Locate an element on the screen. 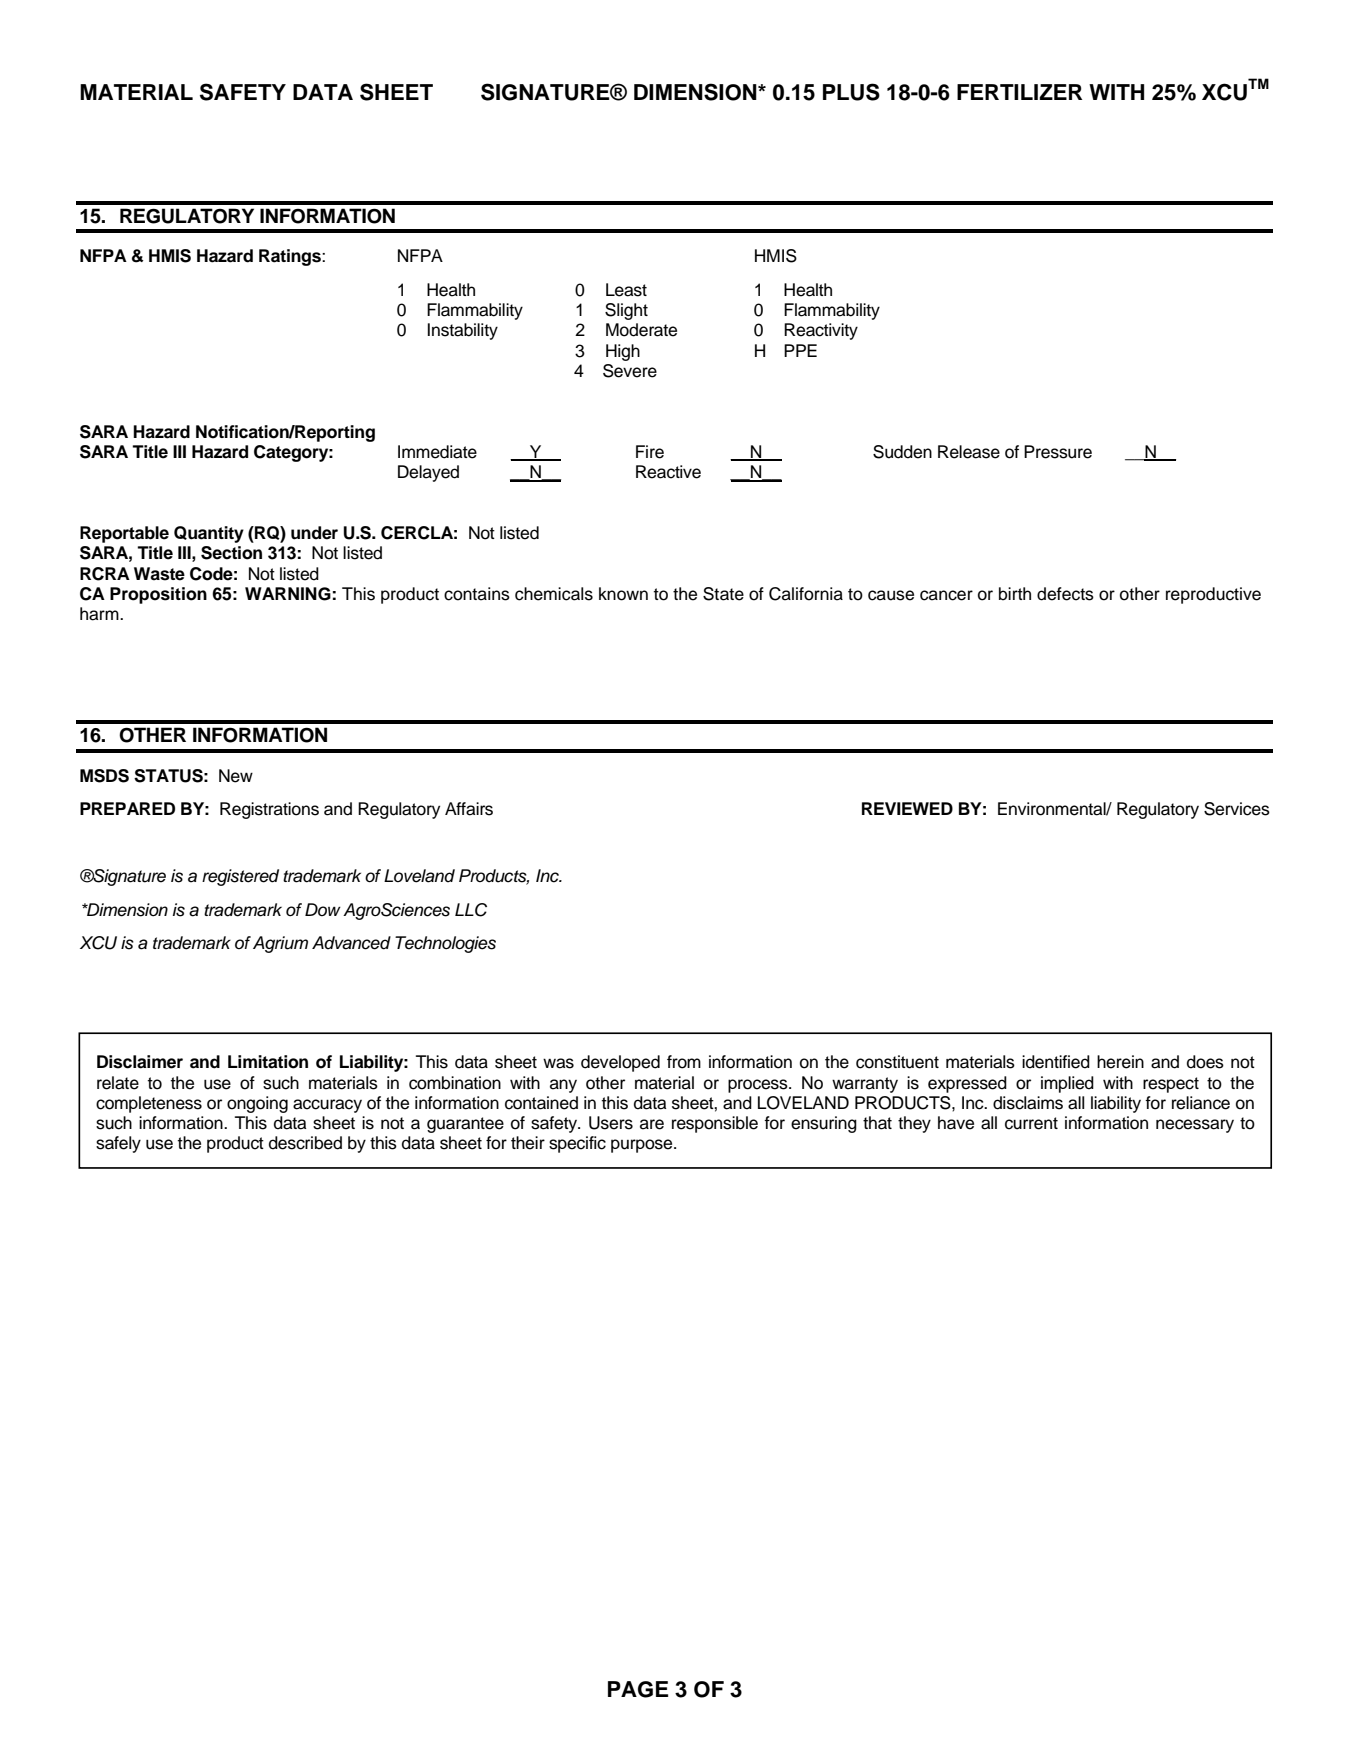 The image size is (1349, 1745). necessary is located at coordinates (1195, 1126).
